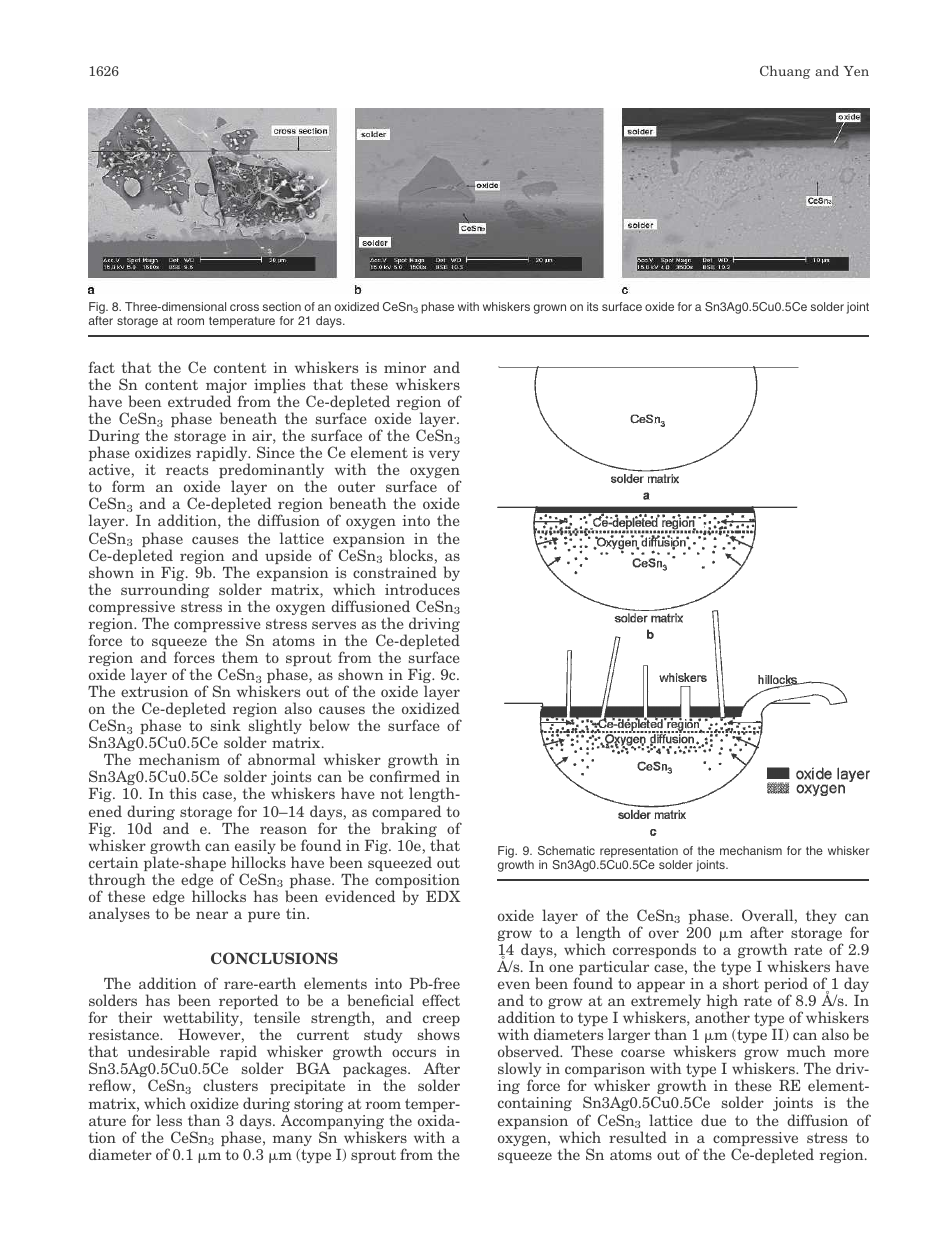 This image has width=952, height=1233. I want to click on due, so click(713, 1120).
